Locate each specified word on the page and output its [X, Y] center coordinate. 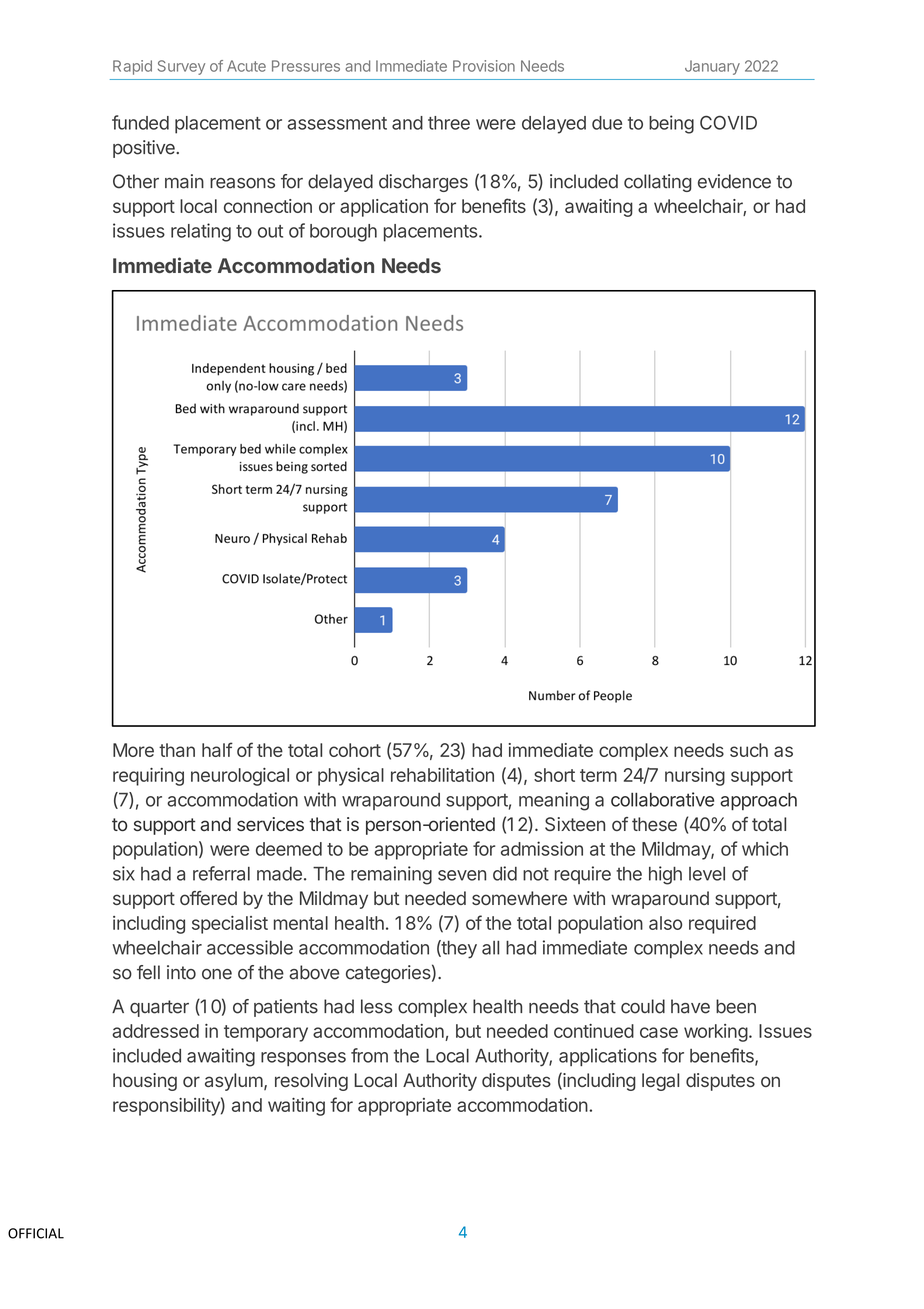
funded [140, 122]
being [671, 124]
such [749, 750]
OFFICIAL [36, 1233]
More [133, 750]
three [449, 123]
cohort [355, 750]
